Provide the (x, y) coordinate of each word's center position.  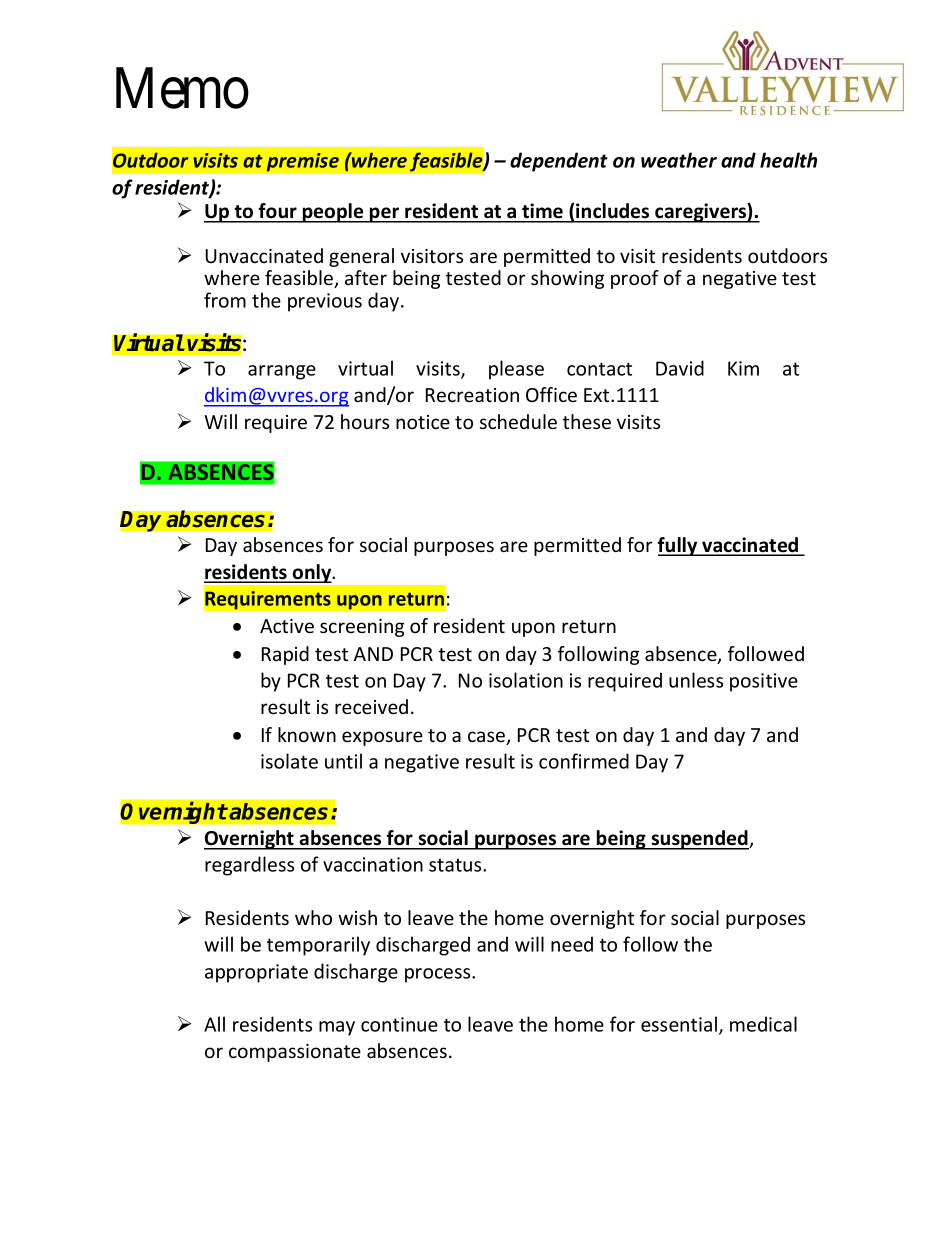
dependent (559, 162)
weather (679, 160)
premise (302, 162)
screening (362, 628)
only (312, 573)
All (214, 1024)
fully (678, 546)
